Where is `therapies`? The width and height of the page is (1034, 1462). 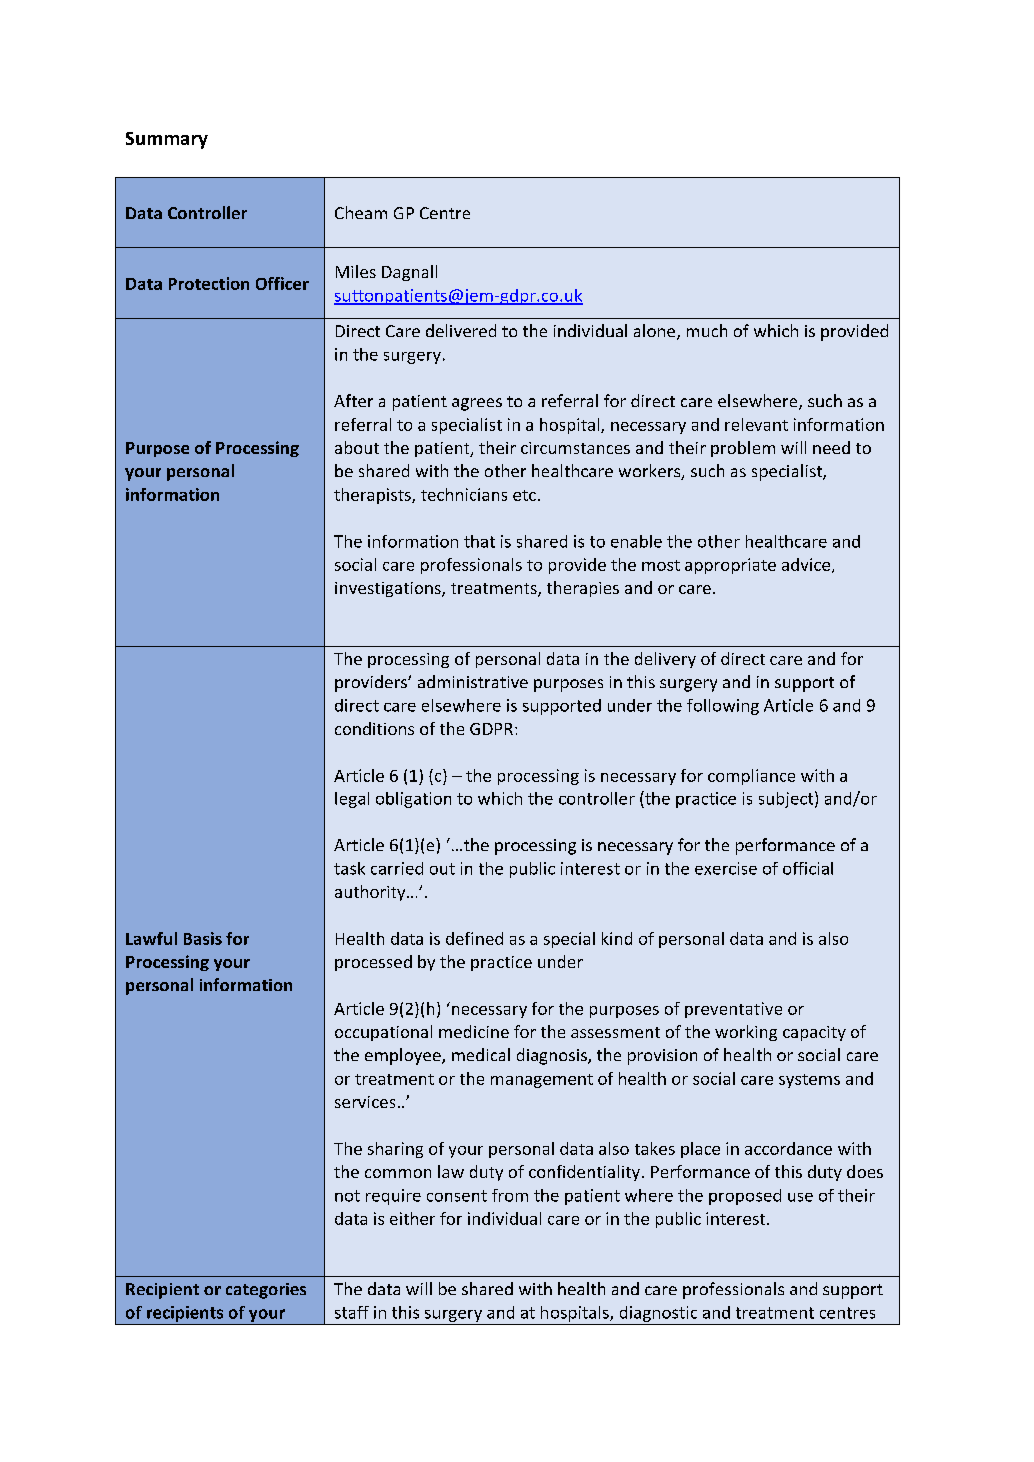 therapies is located at coordinates (583, 589).
